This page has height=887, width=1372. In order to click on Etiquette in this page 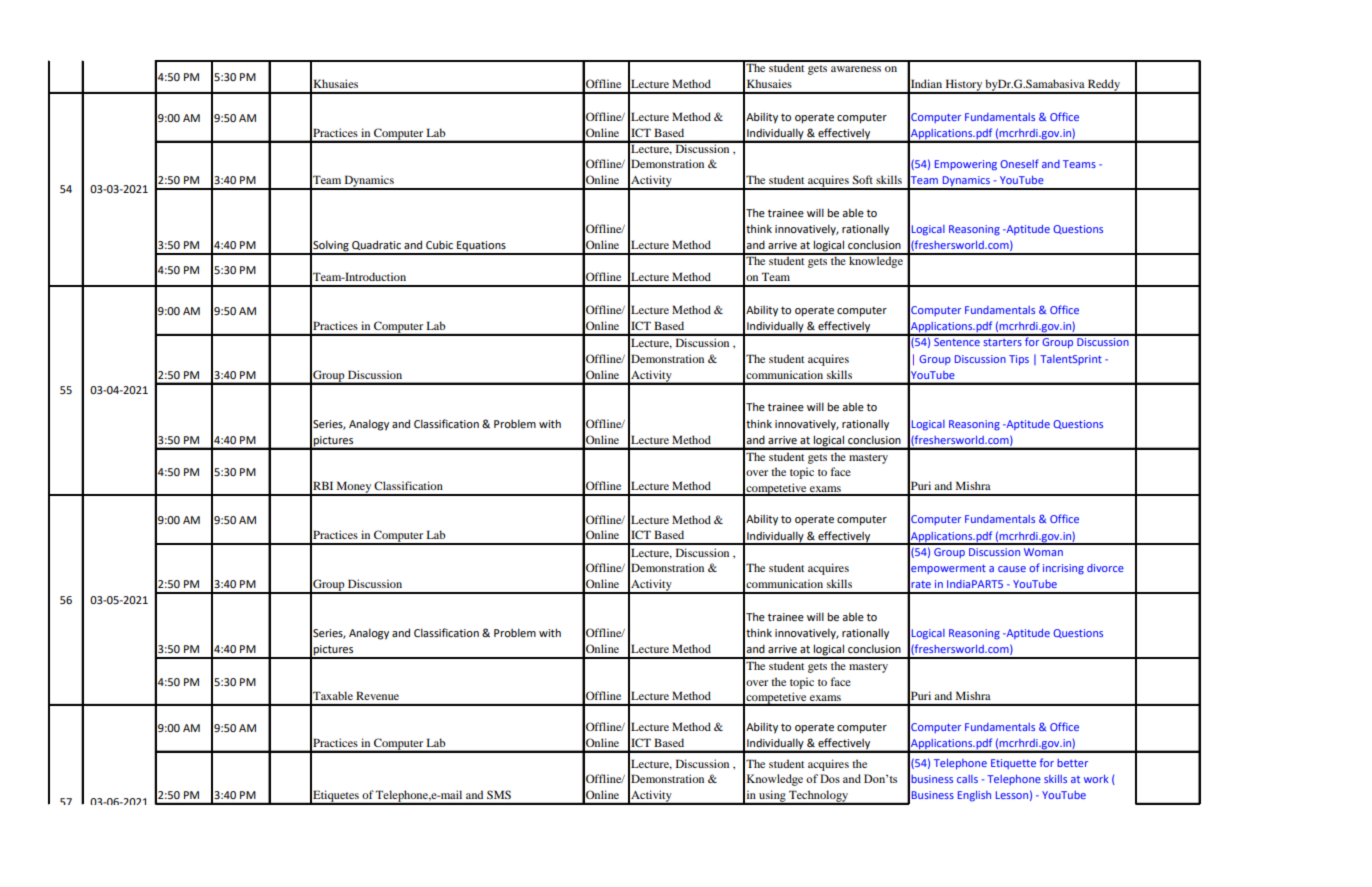, I will do `click(1013, 764)`.
